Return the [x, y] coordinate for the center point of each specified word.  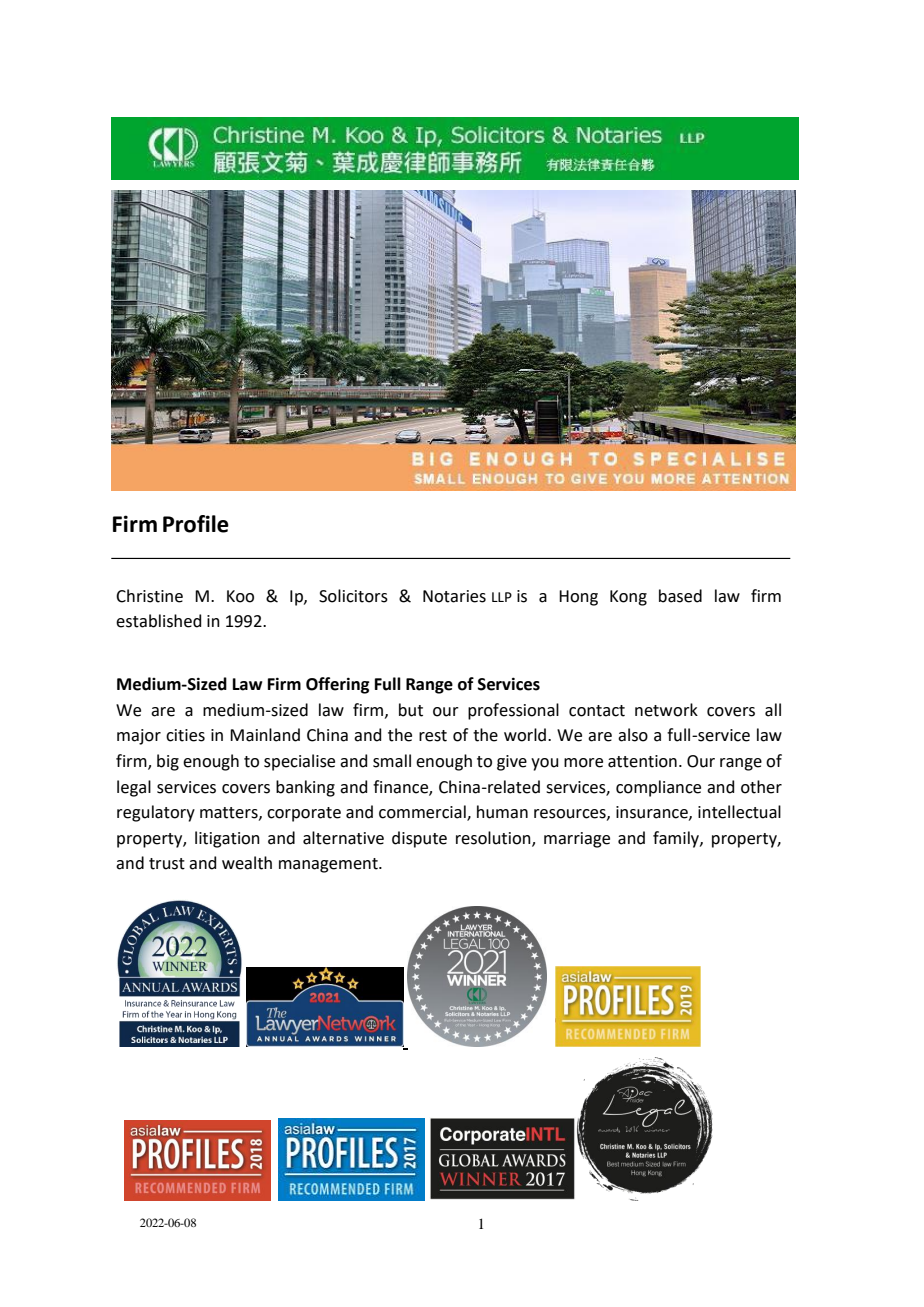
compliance [658, 788]
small [392, 761]
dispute [419, 839]
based [680, 596]
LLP [502, 597]
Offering [337, 685]
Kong [628, 598]
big [168, 762]
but [411, 710]
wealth [247, 863]
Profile [196, 524]
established [158, 621]
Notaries [454, 596]
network [666, 710]
